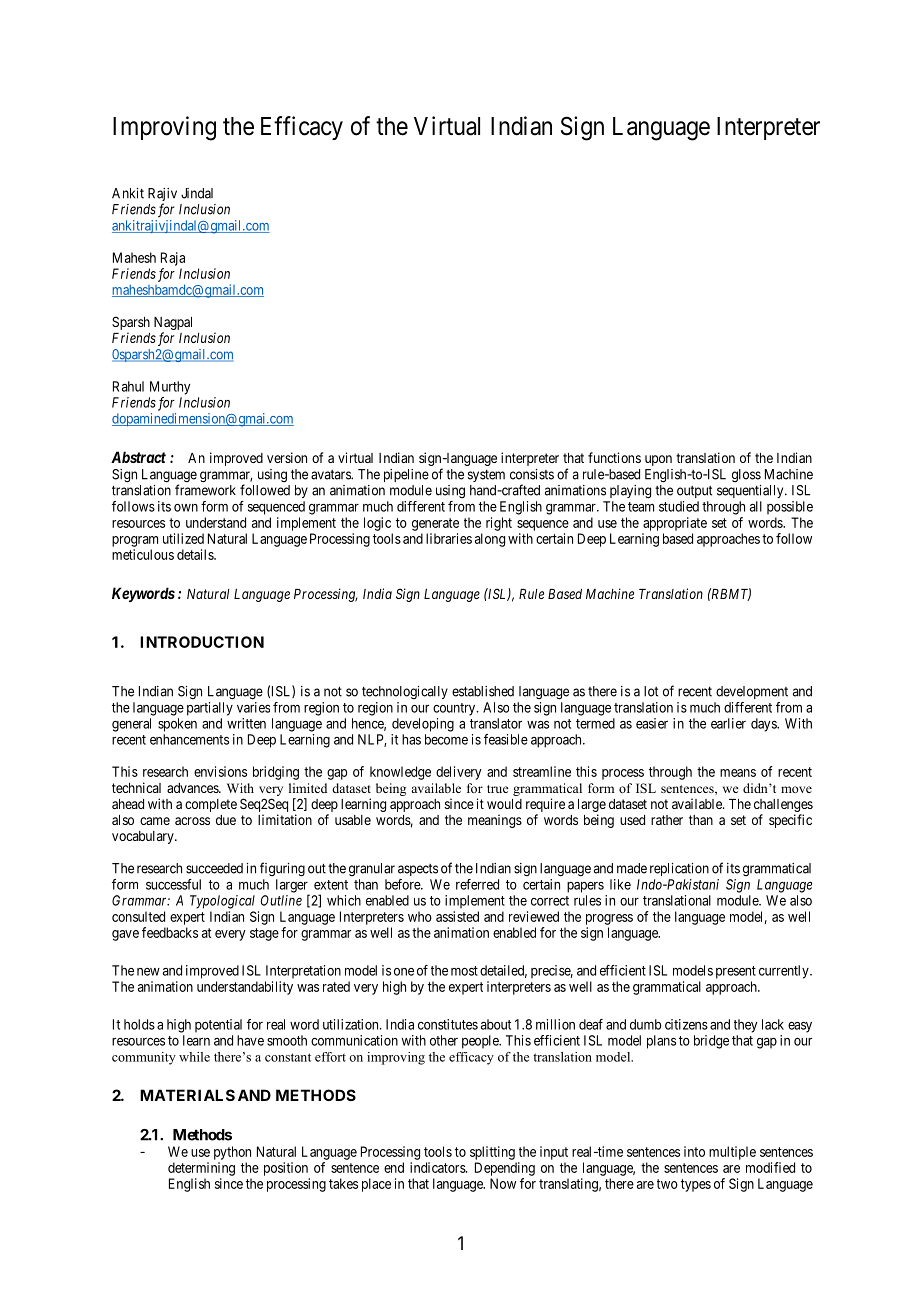 This screenshot has height=1309, width=924. I want to click on determining, so click(201, 1169).
